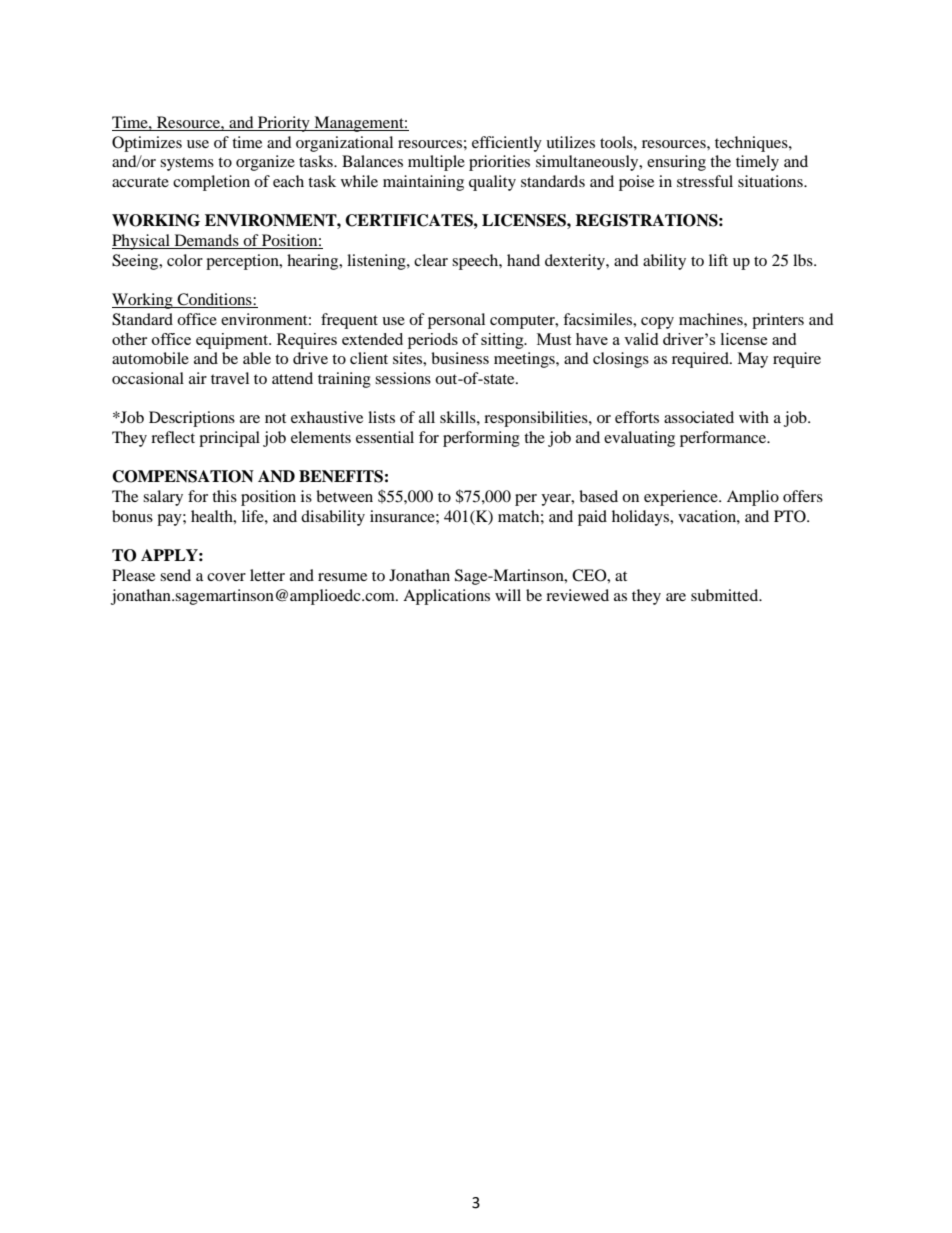 This image has height=1233, width=952. What do you see at coordinates (226, 577) in the image?
I see `cover` at bounding box center [226, 577].
